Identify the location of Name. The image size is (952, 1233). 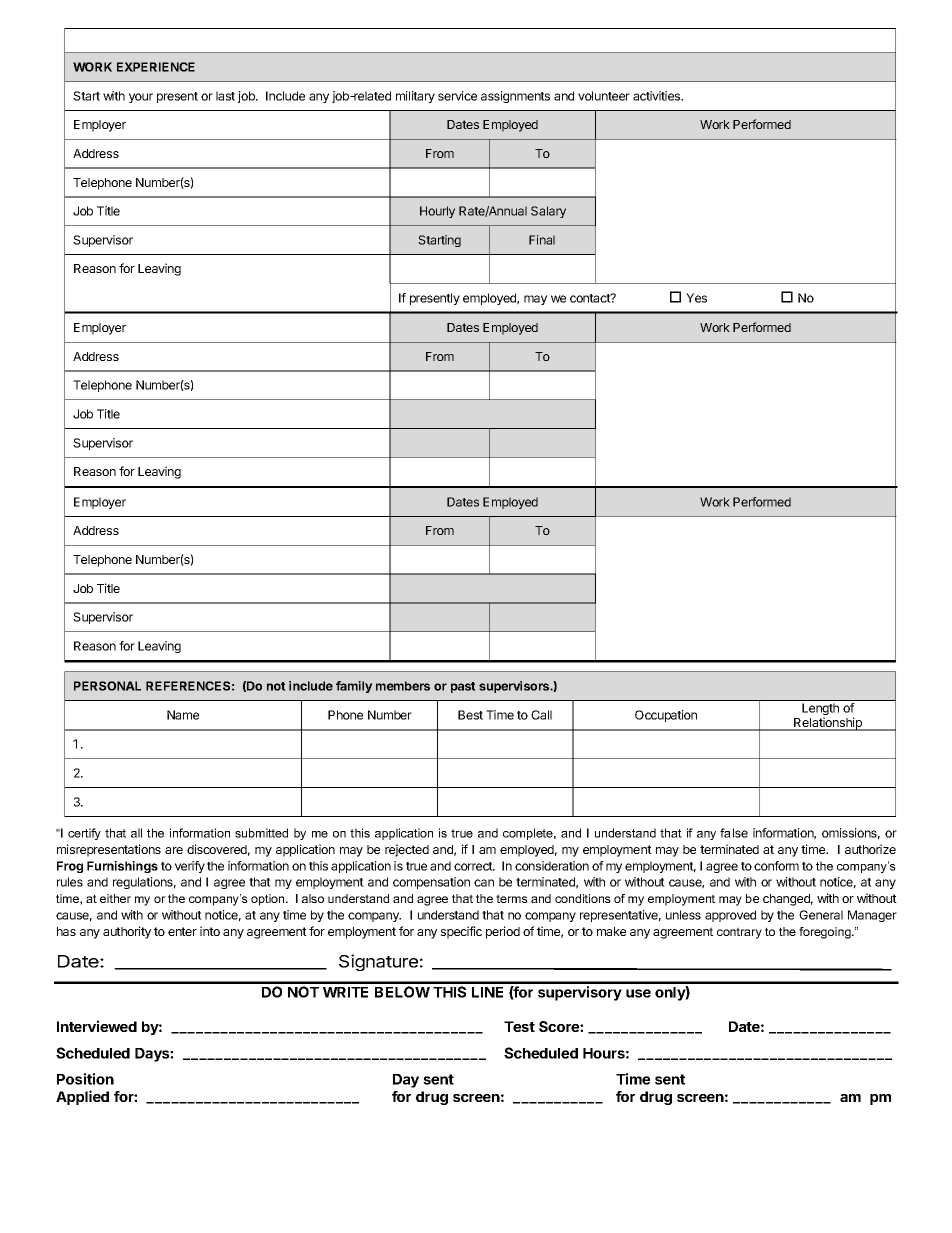
(183, 715).
